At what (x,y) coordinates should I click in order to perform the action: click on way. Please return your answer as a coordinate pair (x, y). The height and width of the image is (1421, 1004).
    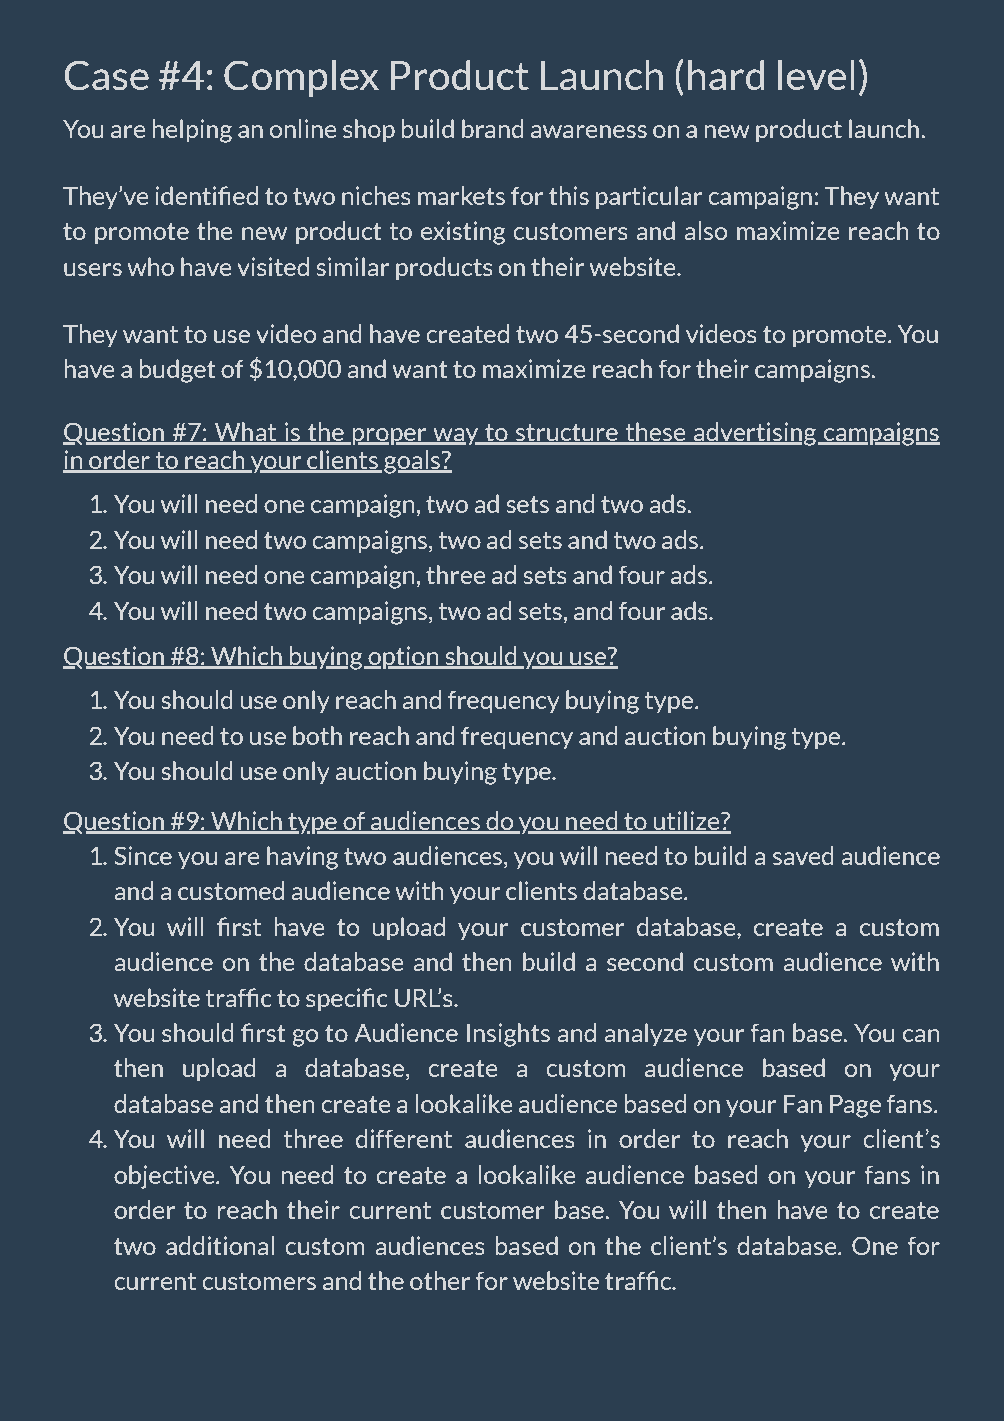
    Looking at the image, I should click on (456, 437).
